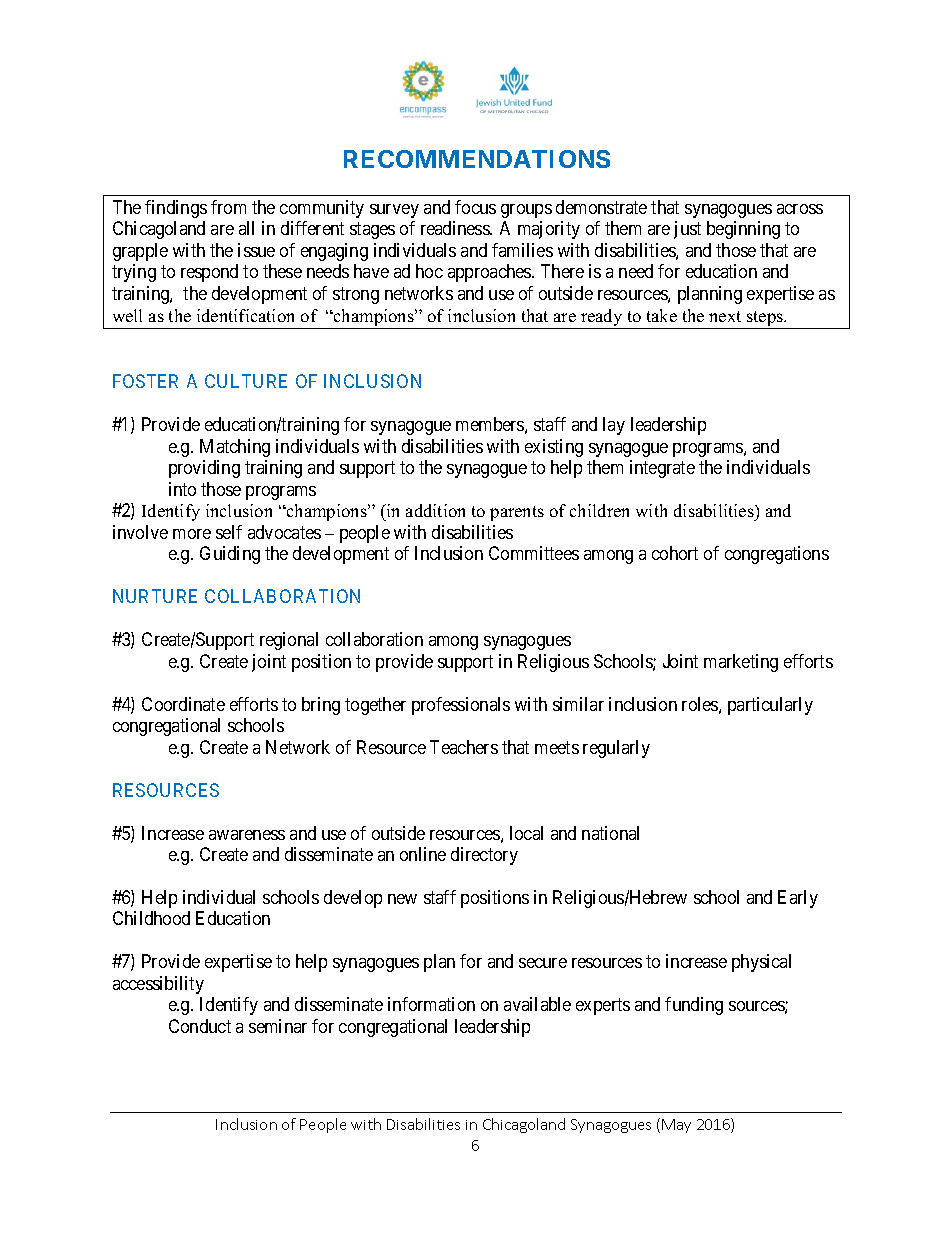  I want to click on focus, so click(475, 207).
